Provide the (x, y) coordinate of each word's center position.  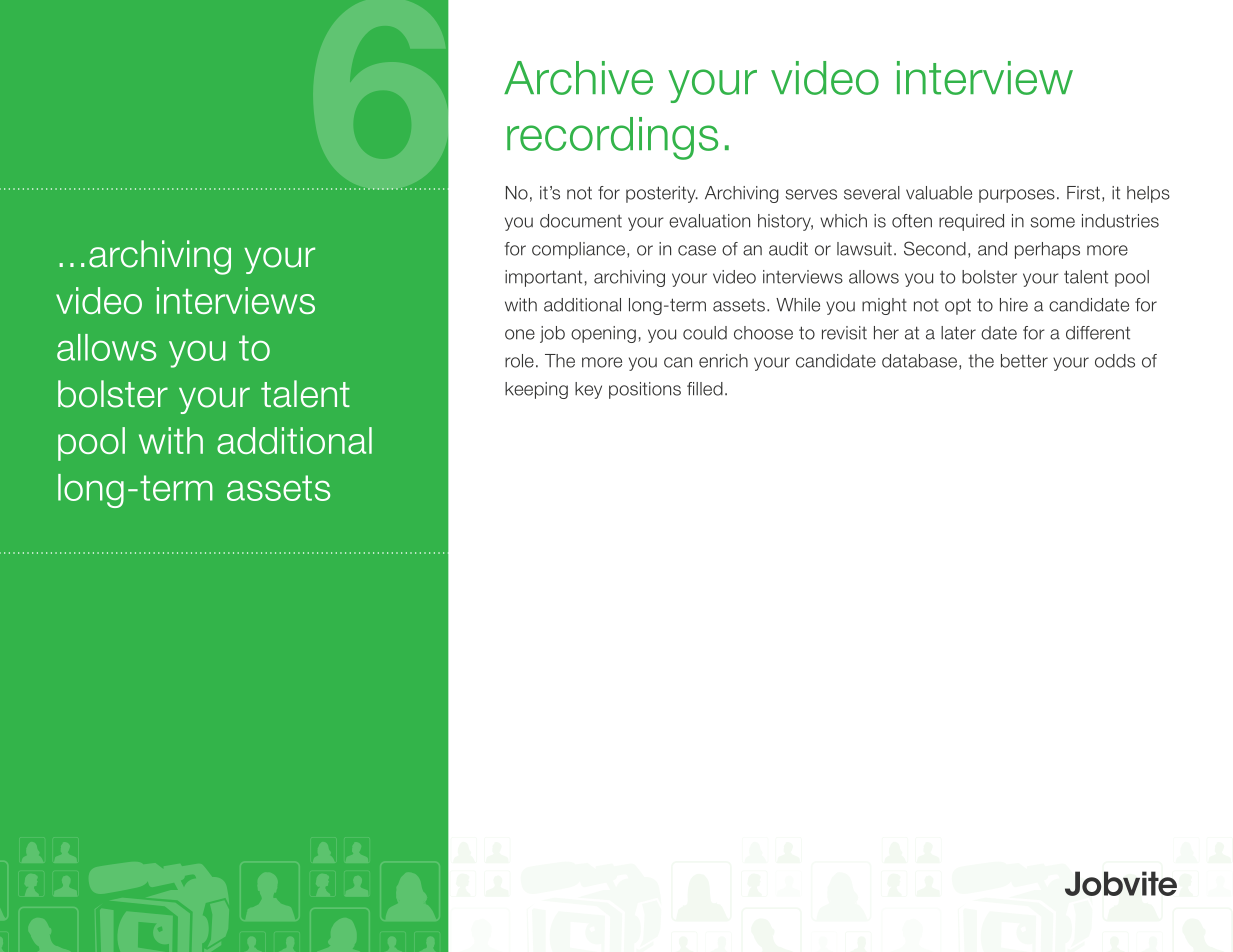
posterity (662, 194)
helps (1148, 194)
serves (811, 194)
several (872, 193)
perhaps (1047, 250)
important (543, 278)
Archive (578, 78)
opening (603, 334)
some (1052, 222)
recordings (612, 138)
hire (1014, 305)
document (581, 221)
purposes (1017, 196)
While (798, 305)
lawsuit (864, 249)
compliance (580, 250)
